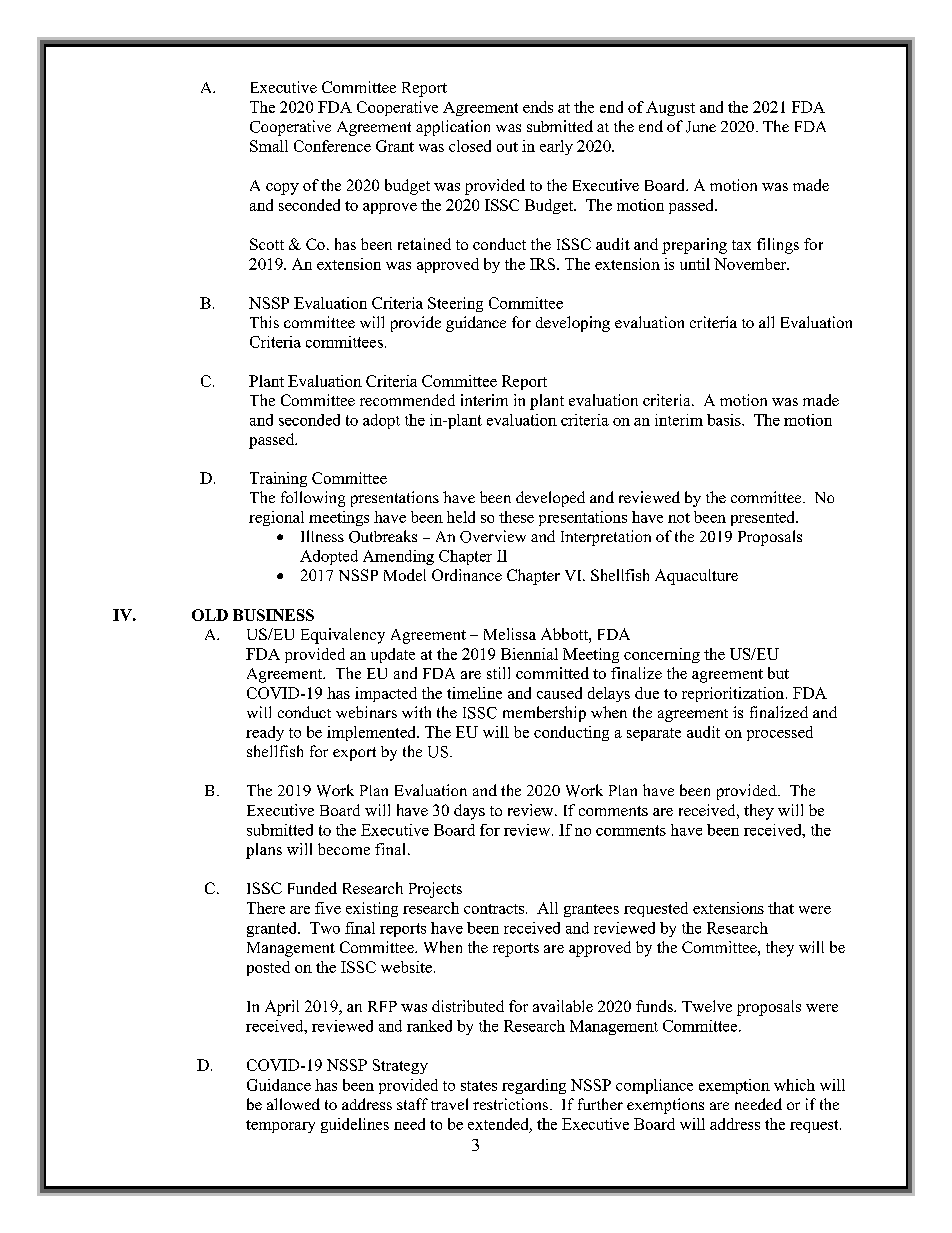 The height and width of the screenshot is (1233, 952). What do you see at coordinates (725, 420) in the screenshot?
I see `basis` at bounding box center [725, 420].
